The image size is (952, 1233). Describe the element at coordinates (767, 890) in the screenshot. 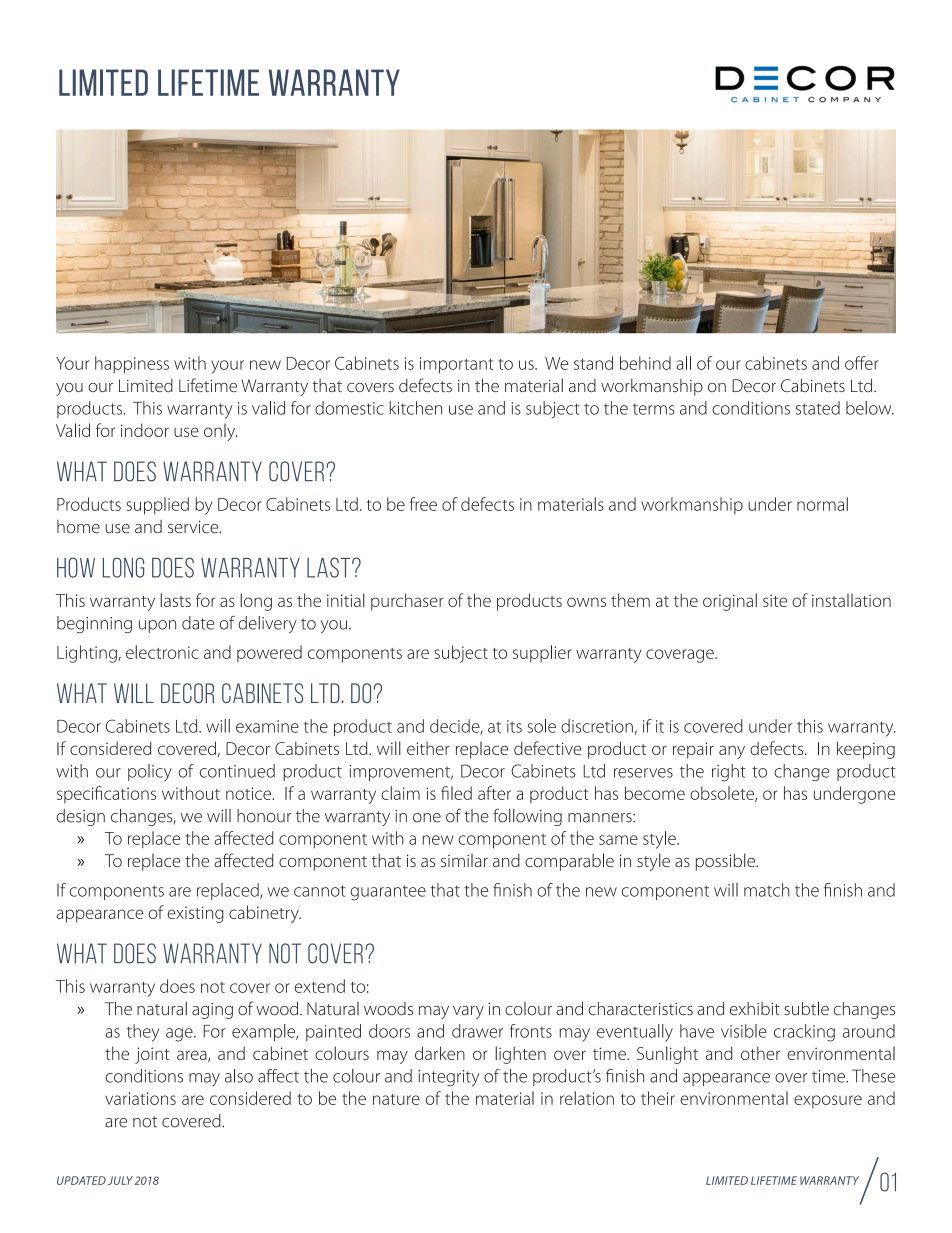

I see `match` at that location.
